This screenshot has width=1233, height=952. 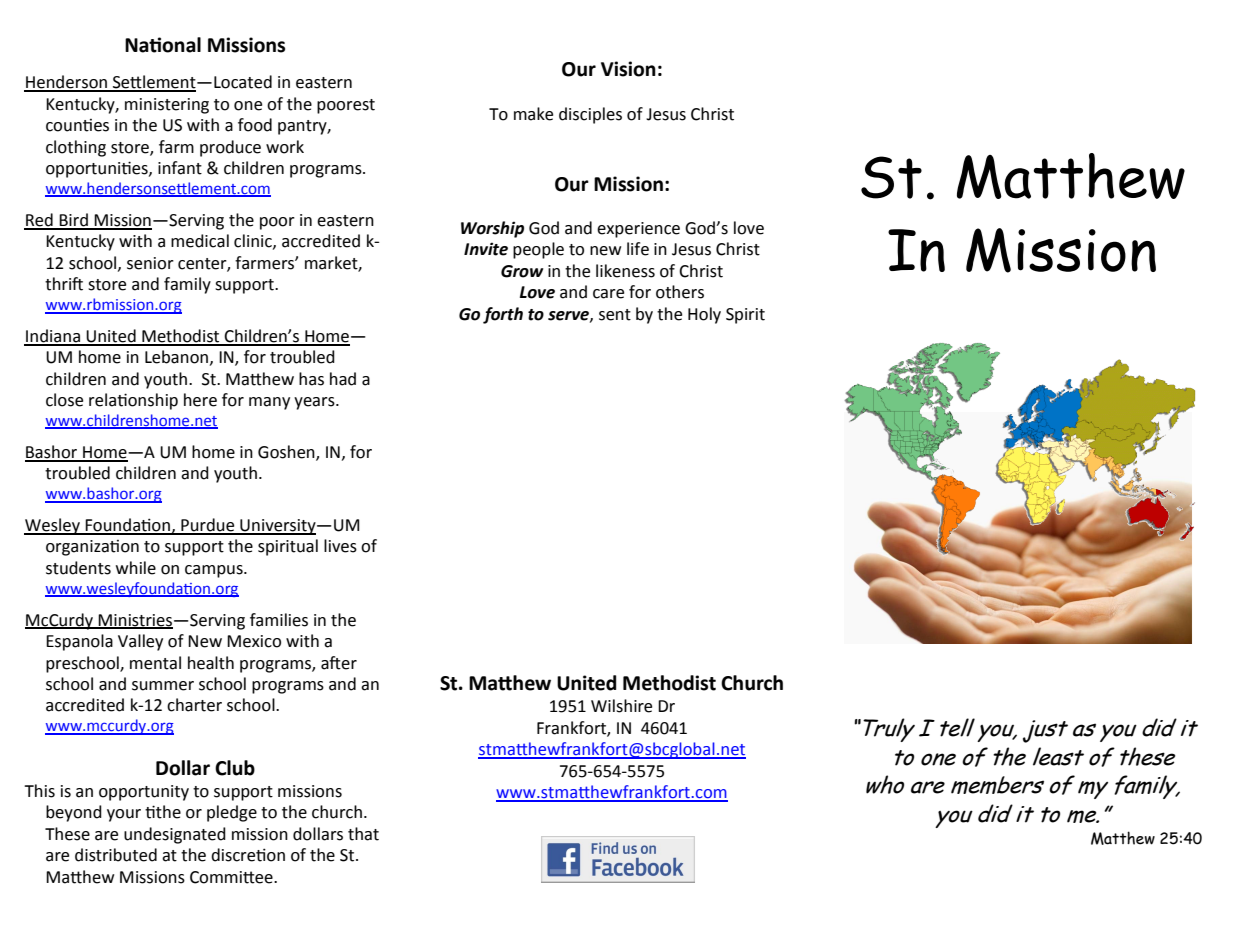 I want to click on Vision, so click(x=628, y=69).
